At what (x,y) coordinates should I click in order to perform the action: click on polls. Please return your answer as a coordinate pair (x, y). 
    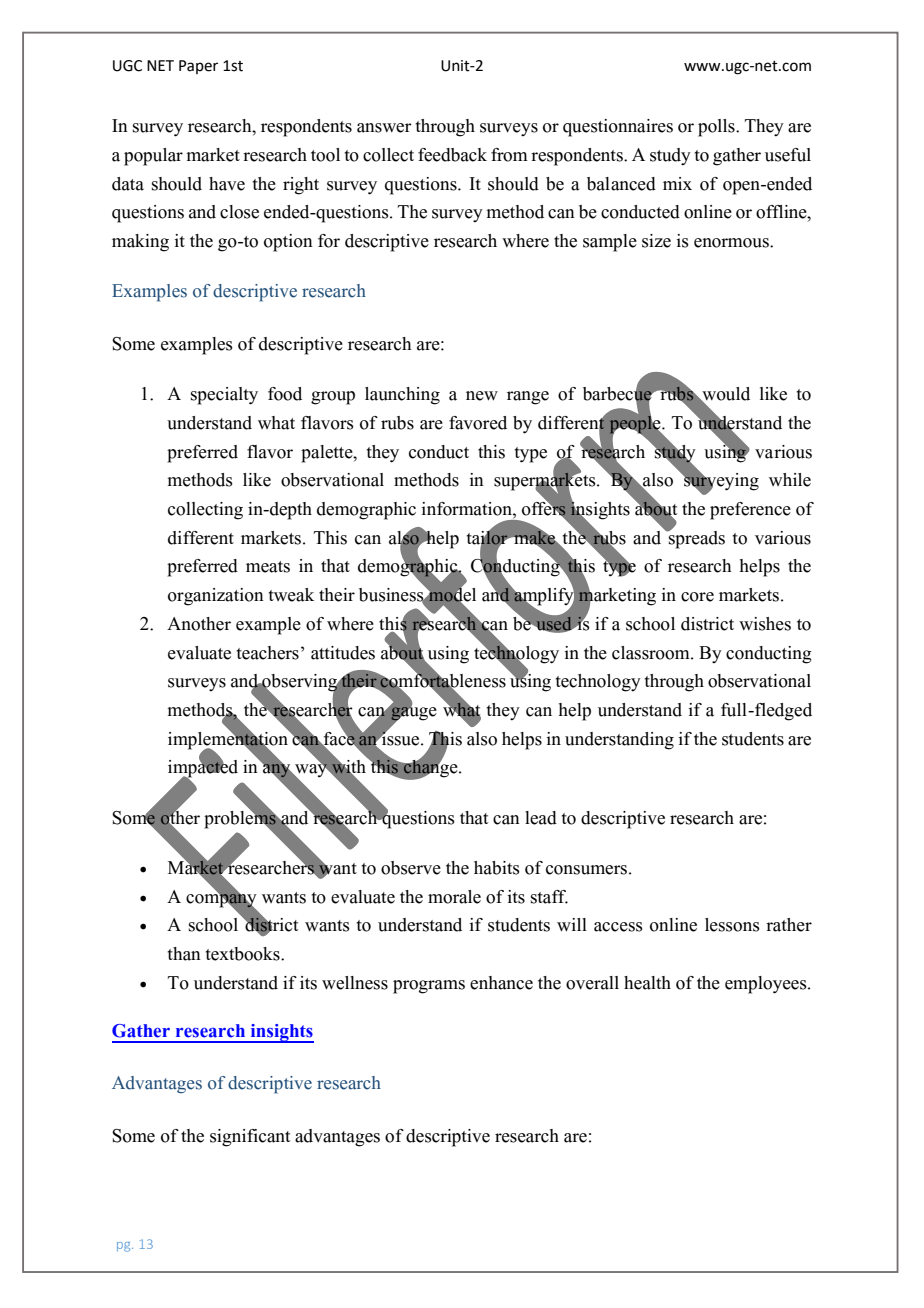
    Looking at the image, I should click on (717, 128).
